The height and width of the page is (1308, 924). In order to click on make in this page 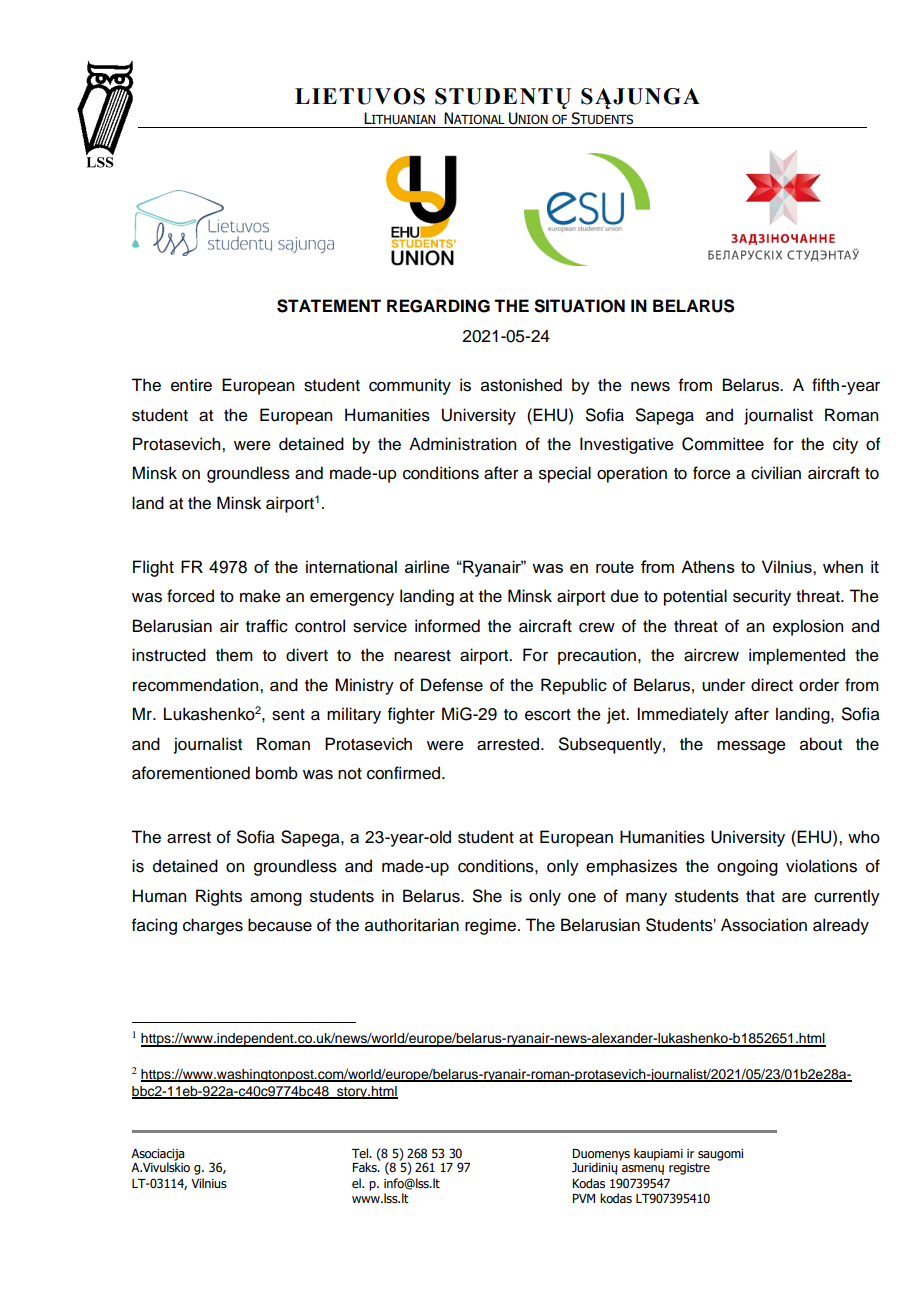, I will do `click(260, 596)`.
